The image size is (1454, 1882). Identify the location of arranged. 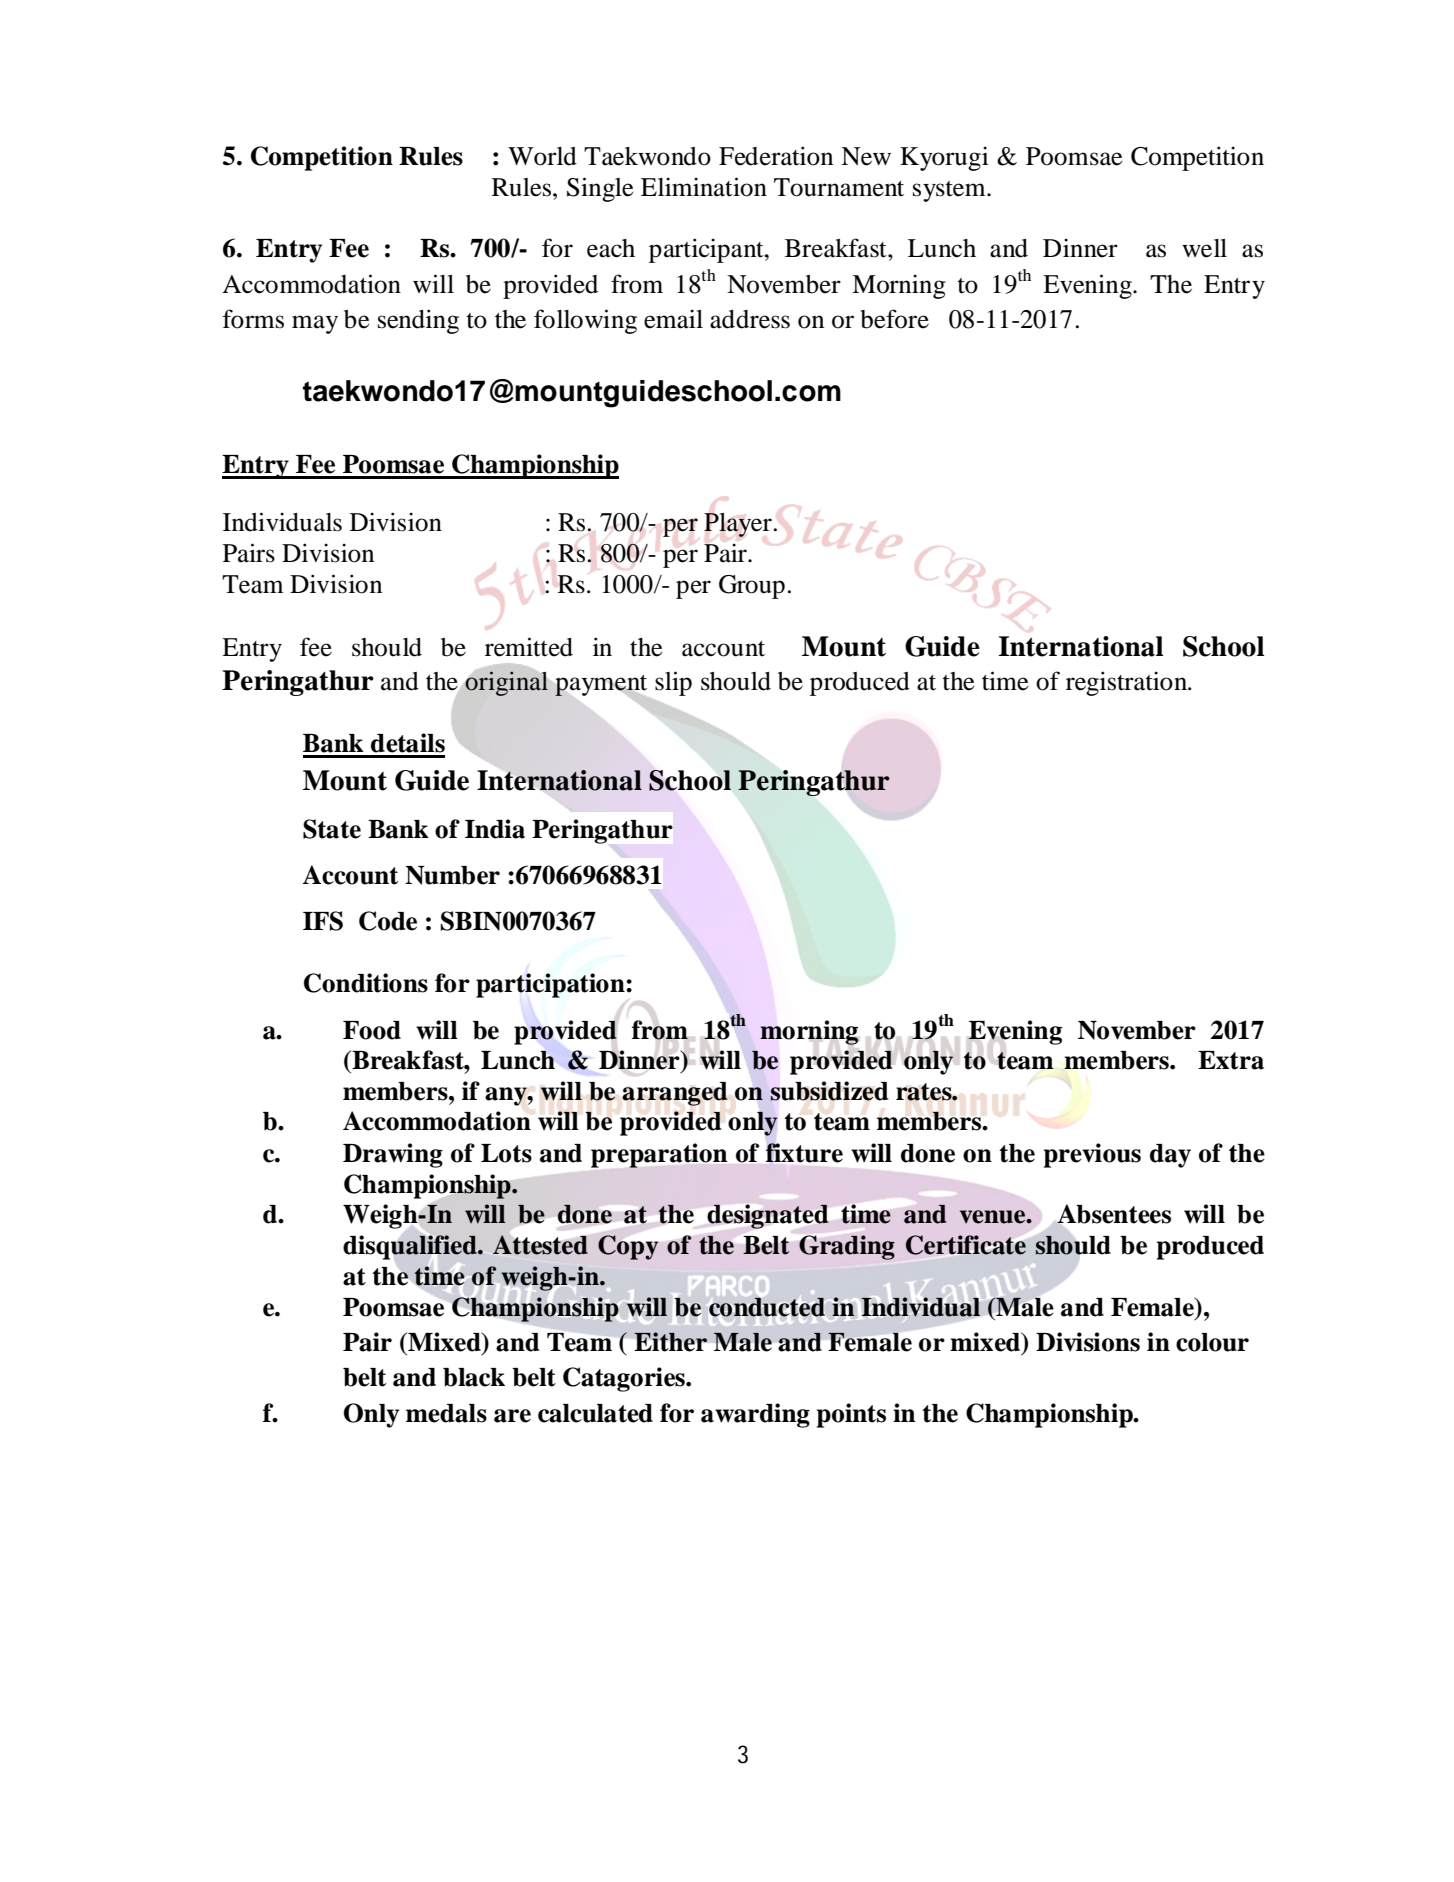
(675, 1094).
